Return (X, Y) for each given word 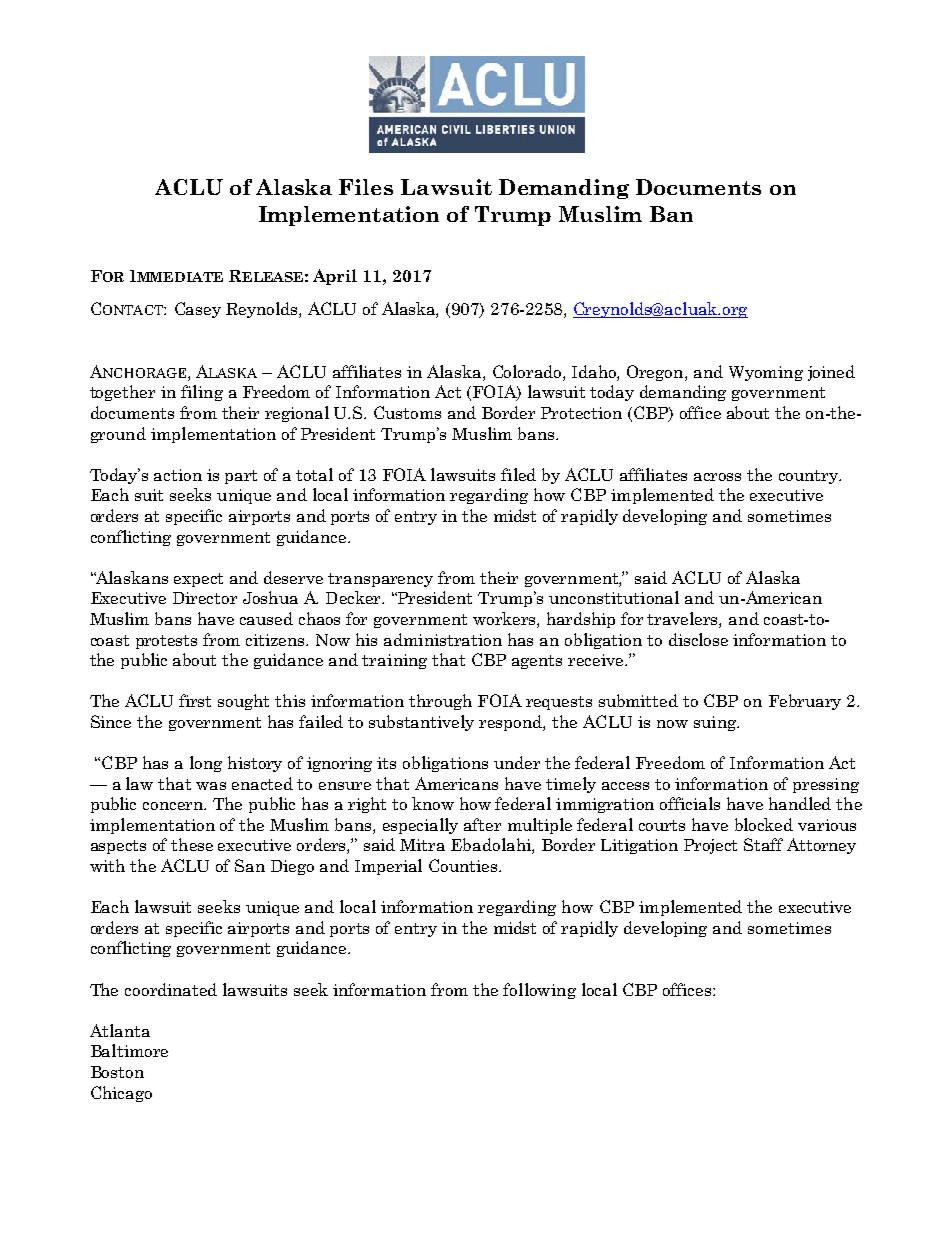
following (539, 991)
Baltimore (129, 1050)
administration (443, 639)
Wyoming (766, 373)
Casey (198, 310)
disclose (698, 639)
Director (205, 598)
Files (366, 187)
